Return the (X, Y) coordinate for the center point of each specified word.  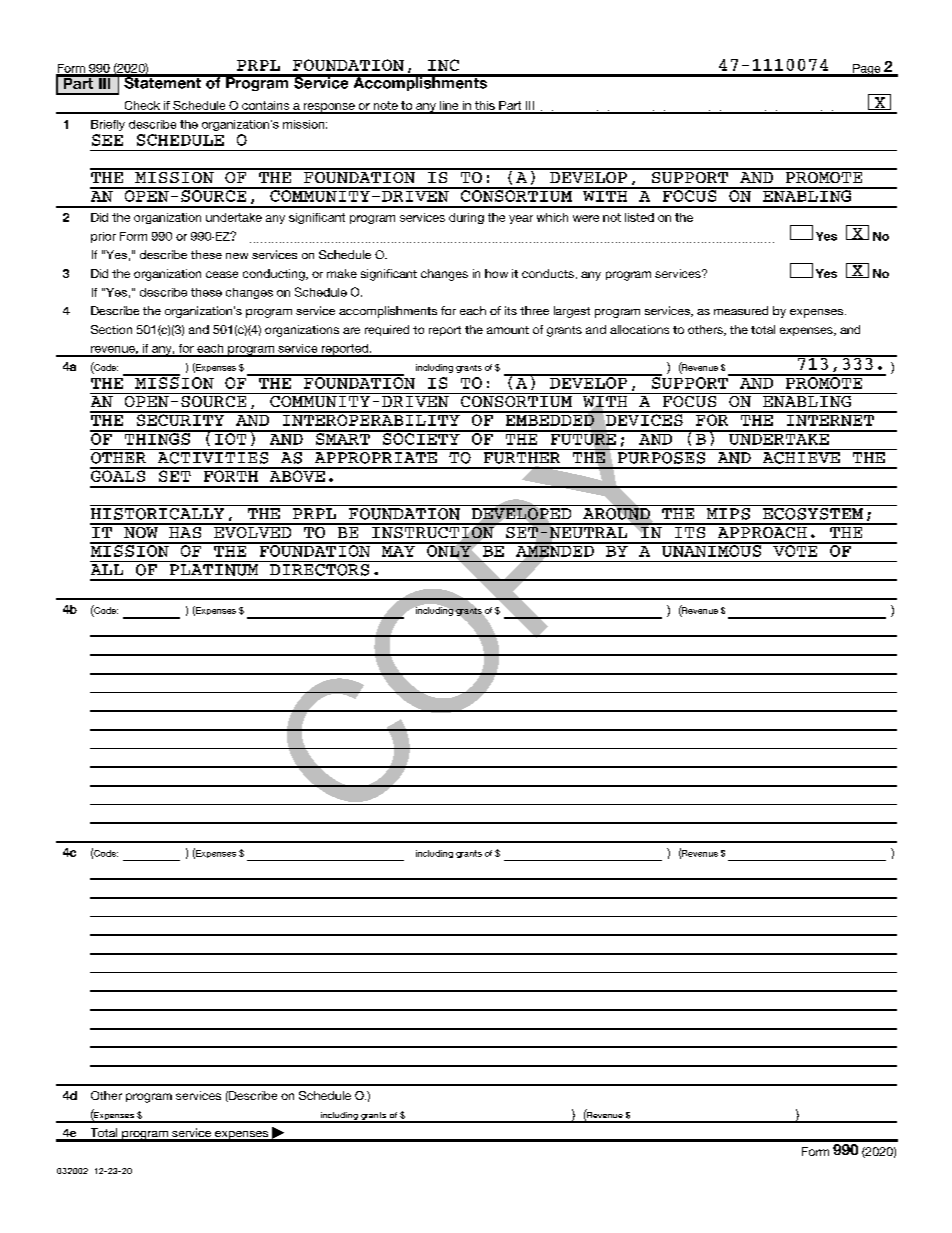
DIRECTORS (320, 568)
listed (639, 217)
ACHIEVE (801, 456)
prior (103, 237)
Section (111, 329)
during (466, 218)
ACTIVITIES (213, 456)
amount (508, 330)
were (586, 218)
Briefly (108, 125)
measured (741, 310)
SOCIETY (421, 438)
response (329, 108)
